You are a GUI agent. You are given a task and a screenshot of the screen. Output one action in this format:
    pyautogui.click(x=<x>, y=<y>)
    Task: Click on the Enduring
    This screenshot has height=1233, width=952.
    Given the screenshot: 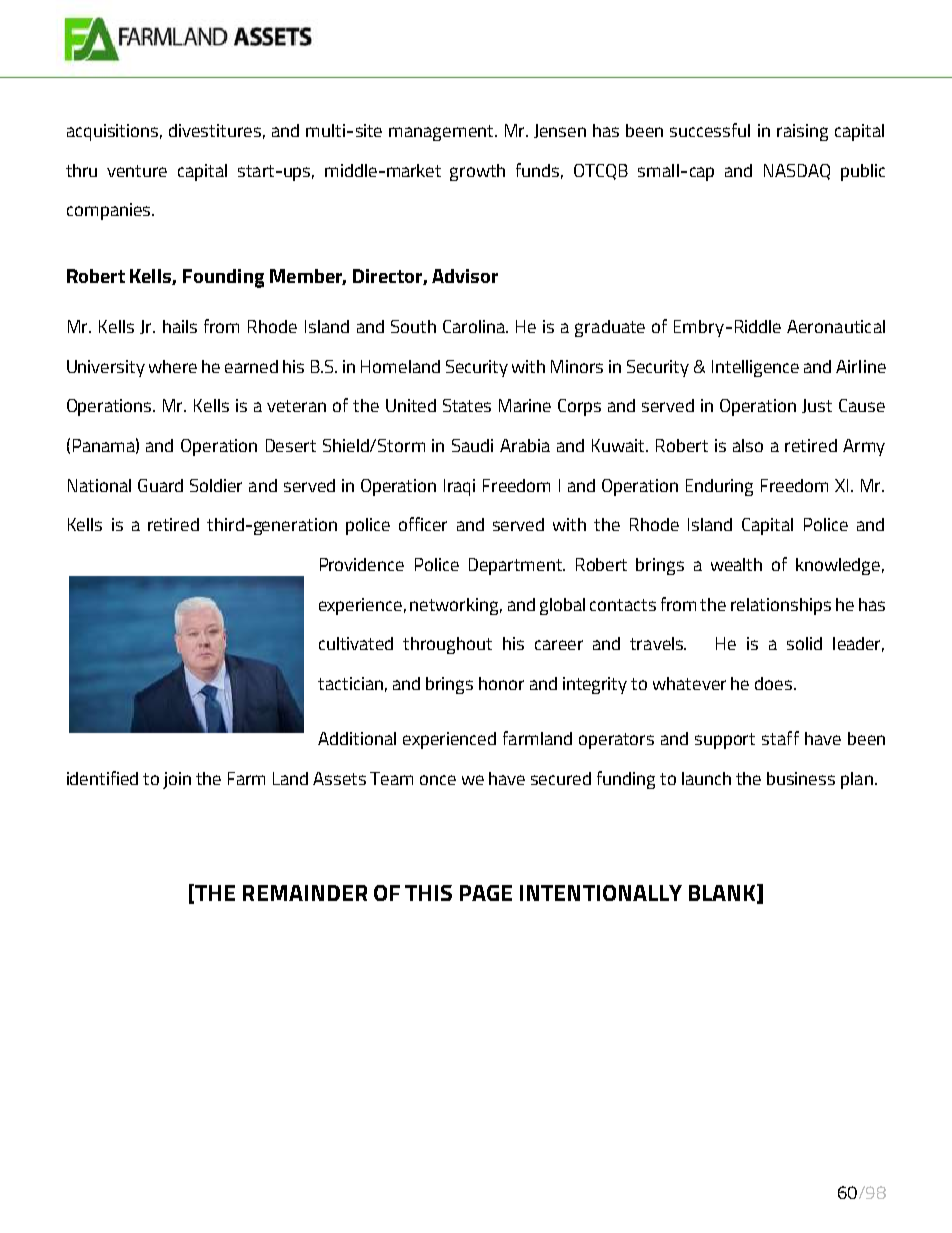 What is the action you would take?
    pyautogui.click(x=719, y=487)
